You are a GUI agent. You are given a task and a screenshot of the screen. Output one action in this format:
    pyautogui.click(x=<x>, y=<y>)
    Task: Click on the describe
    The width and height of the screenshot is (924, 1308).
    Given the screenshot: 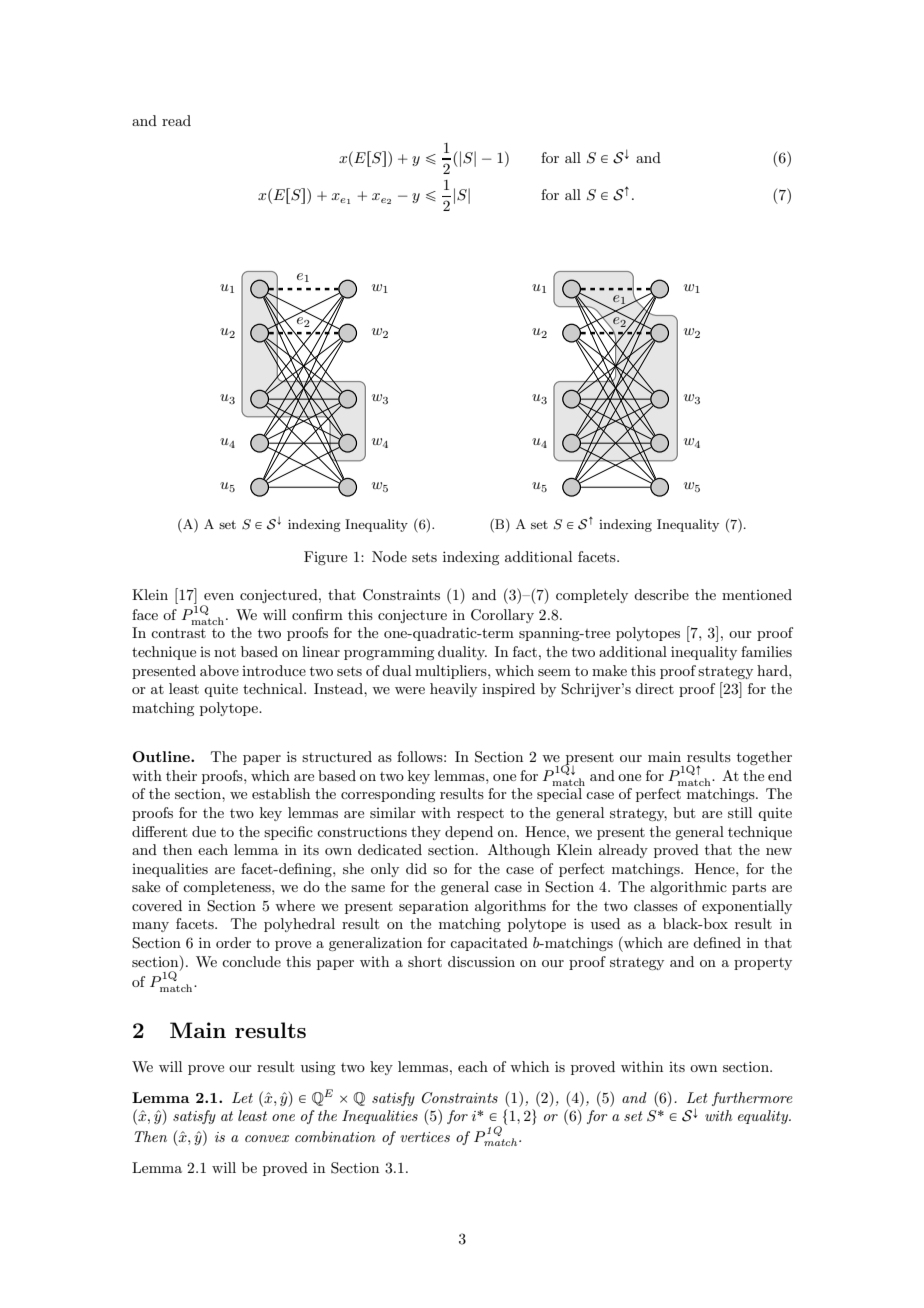 What is the action you would take?
    pyautogui.click(x=661, y=594)
